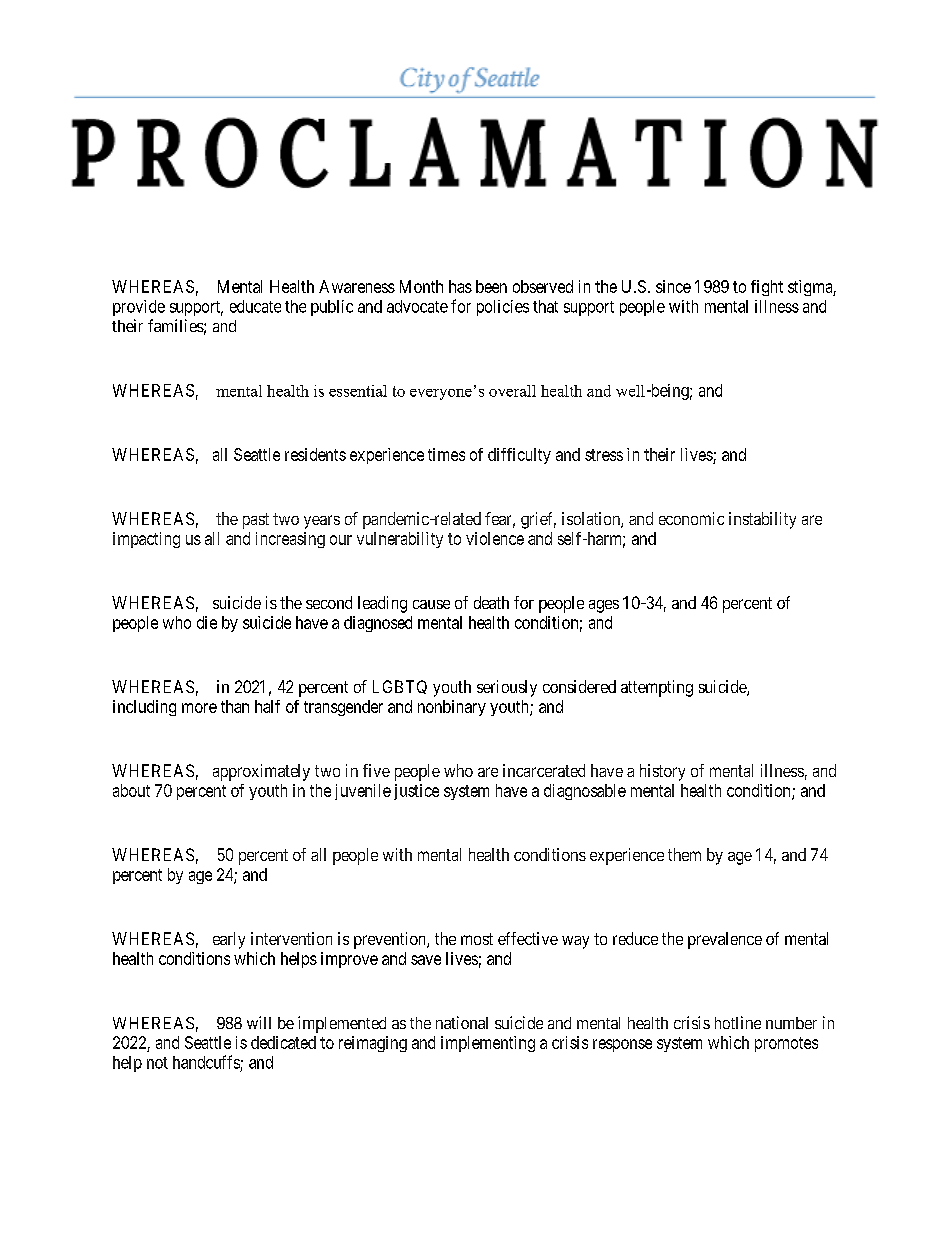 The image size is (952, 1233). Describe the element at coordinates (460, 286) in the screenshot. I see `has` at that location.
